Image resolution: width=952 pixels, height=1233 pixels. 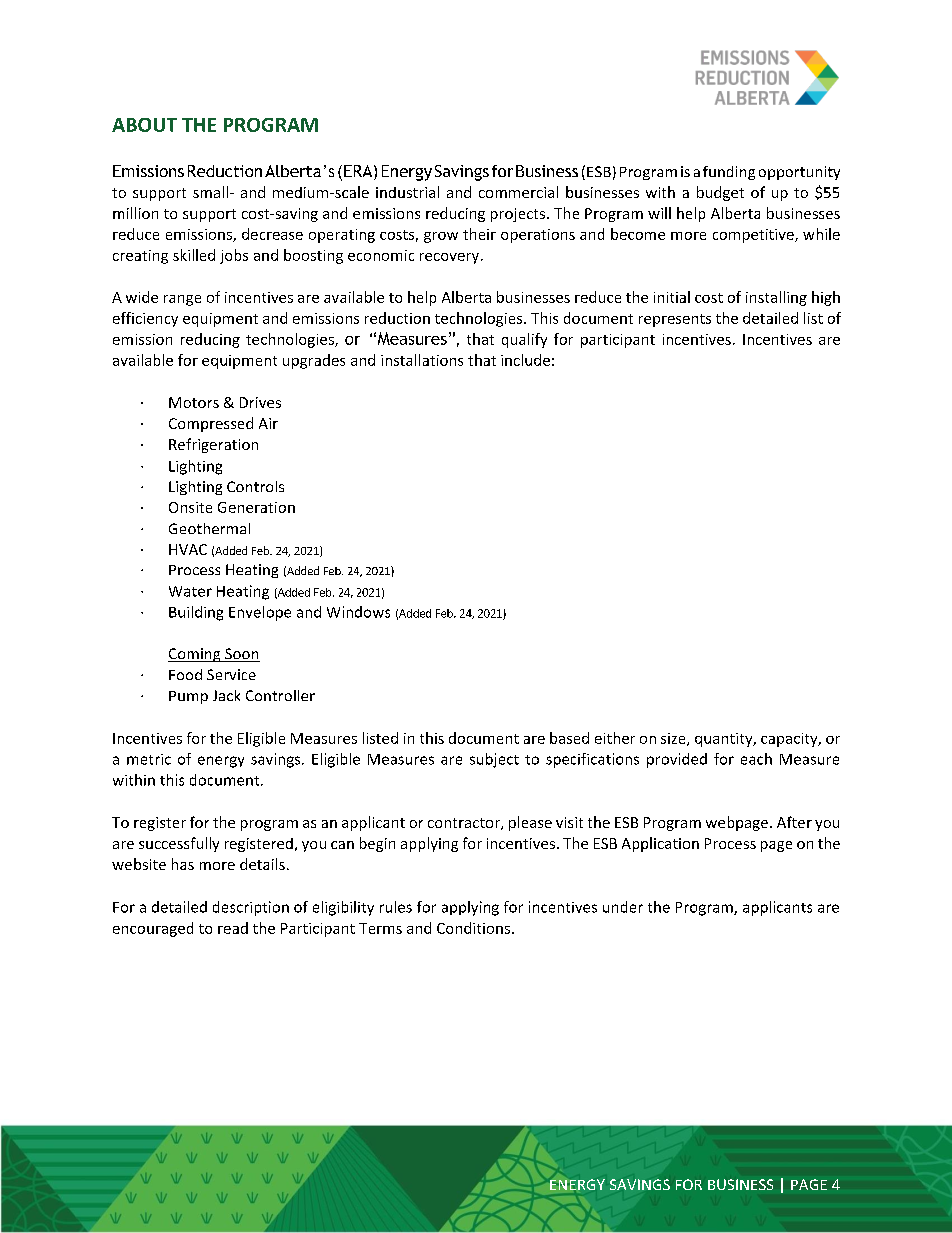 I want to click on include, so click(x=525, y=360).
